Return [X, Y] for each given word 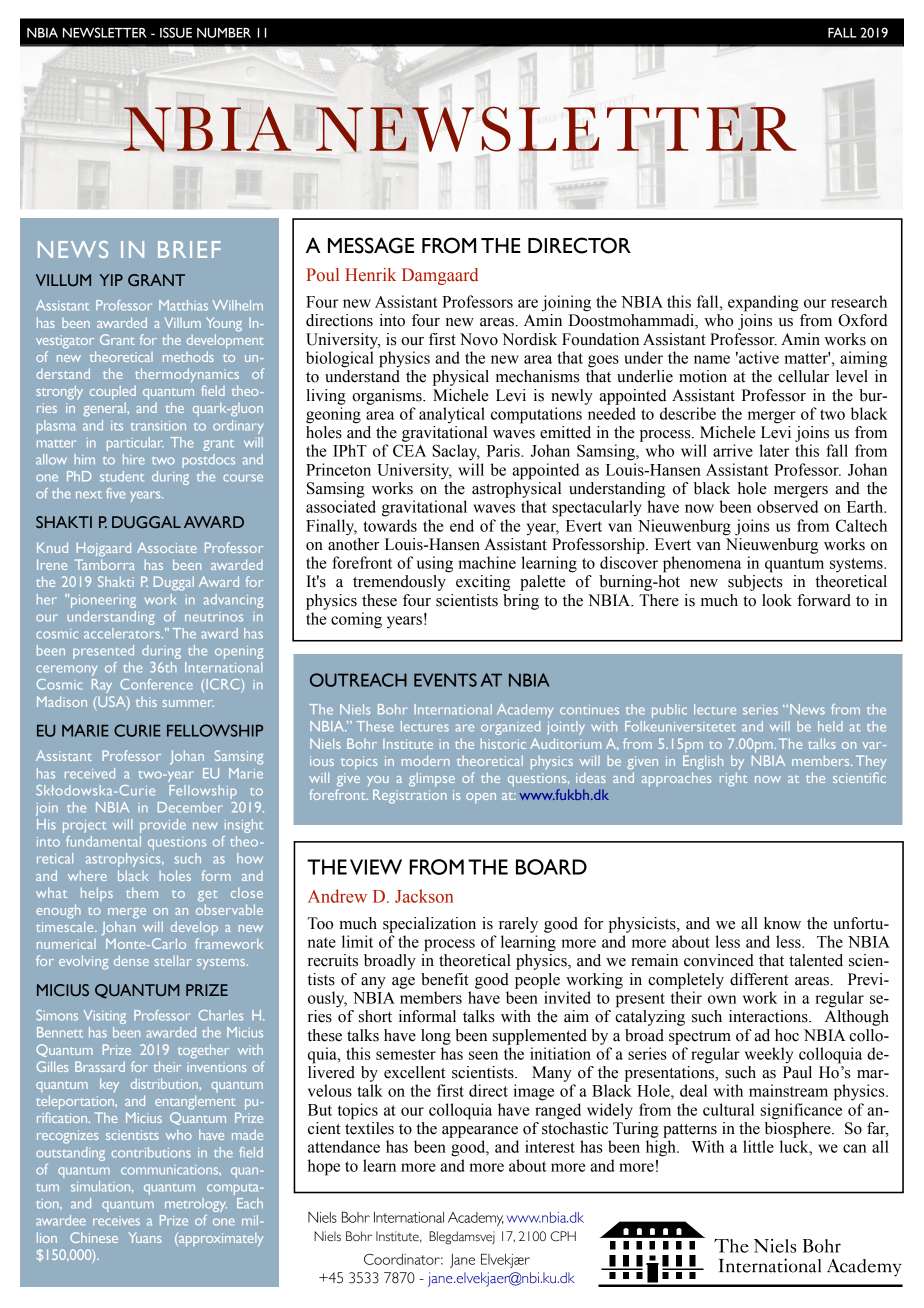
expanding [763, 303]
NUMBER [224, 33]
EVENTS [445, 680]
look [777, 600]
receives [116, 1221]
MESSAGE [371, 245]
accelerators [123, 633]
